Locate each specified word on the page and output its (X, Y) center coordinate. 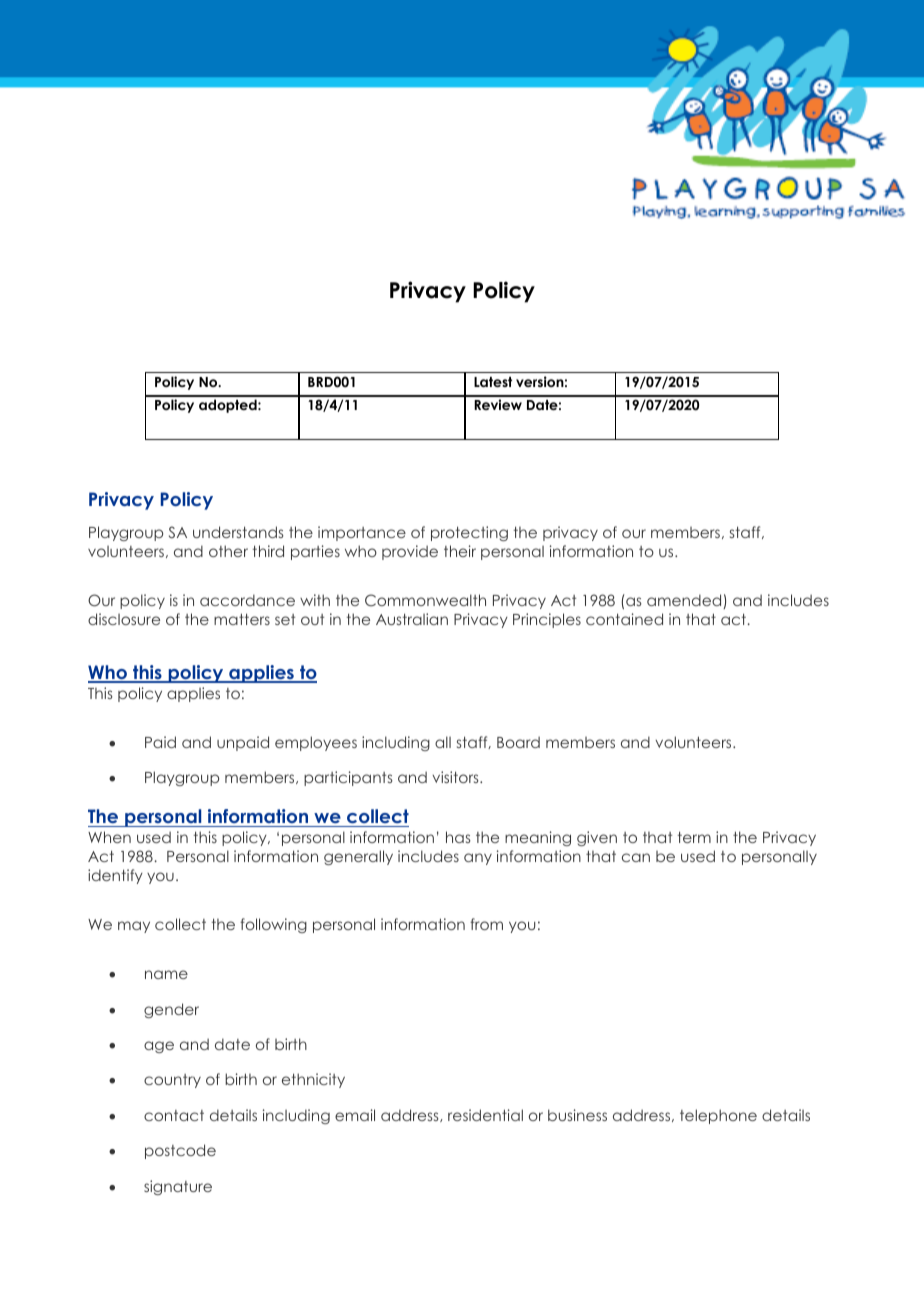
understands (238, 532)
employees (316, 743)
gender (171, 1010)
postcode (180, 1151)
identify (115, 876)
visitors (456, 777)
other (228, 551)
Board (518, 742)
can (636, 857)
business (577, 1115)
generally (358, 857)
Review (498, 404)
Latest (493, 382)
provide (410, 552)
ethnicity (313, 1080)
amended (685, 601)
